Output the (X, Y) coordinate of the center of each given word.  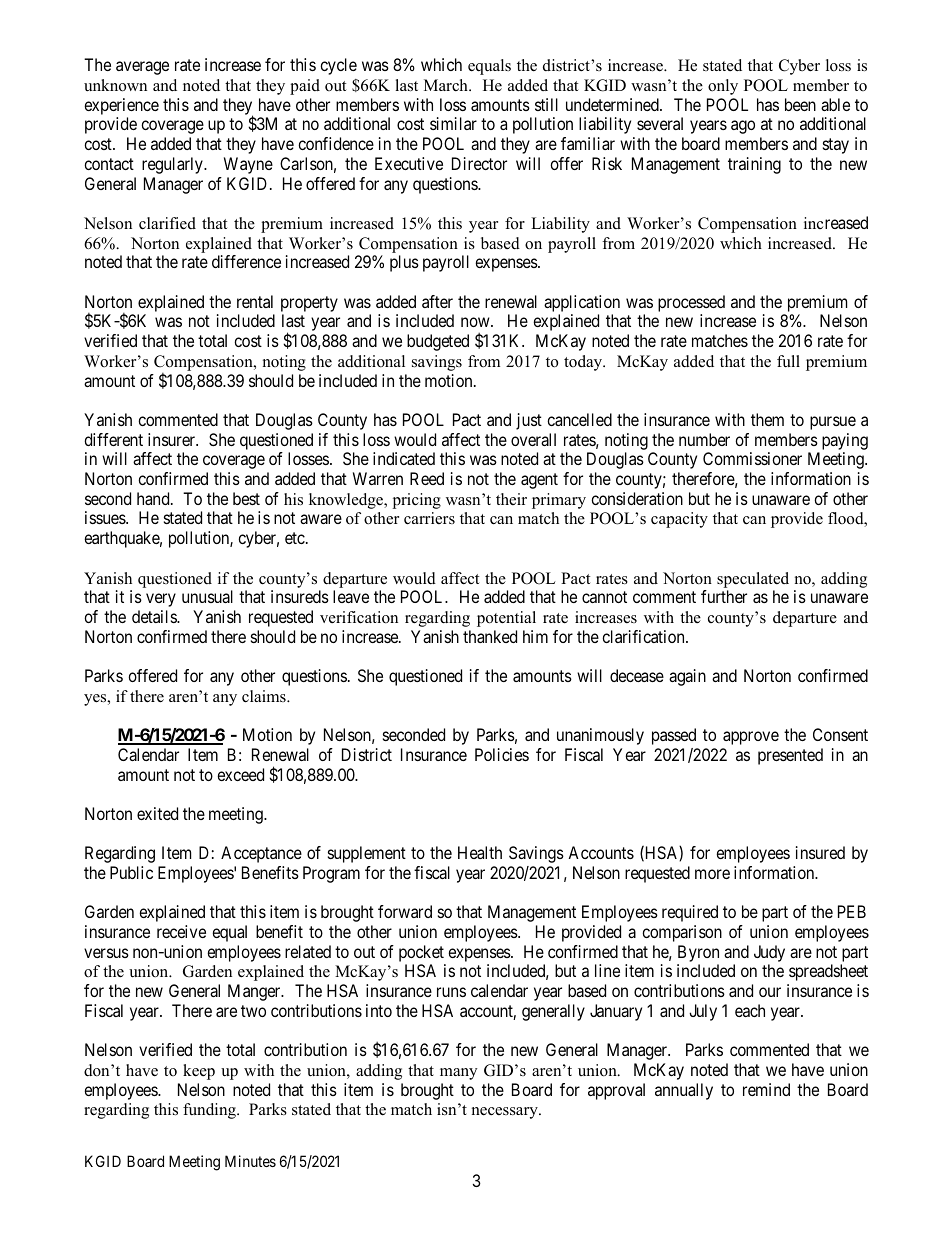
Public (131, 872)
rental (255, 301)
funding (210, 1111)
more (712, 874)
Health (480, 852)
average (142, 68)
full (788, 361)
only (723, 87)
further (724, 596)
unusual (207, 596)
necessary (506, 1113)
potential (506, 619)
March (447, 85)
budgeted (438, 342)
